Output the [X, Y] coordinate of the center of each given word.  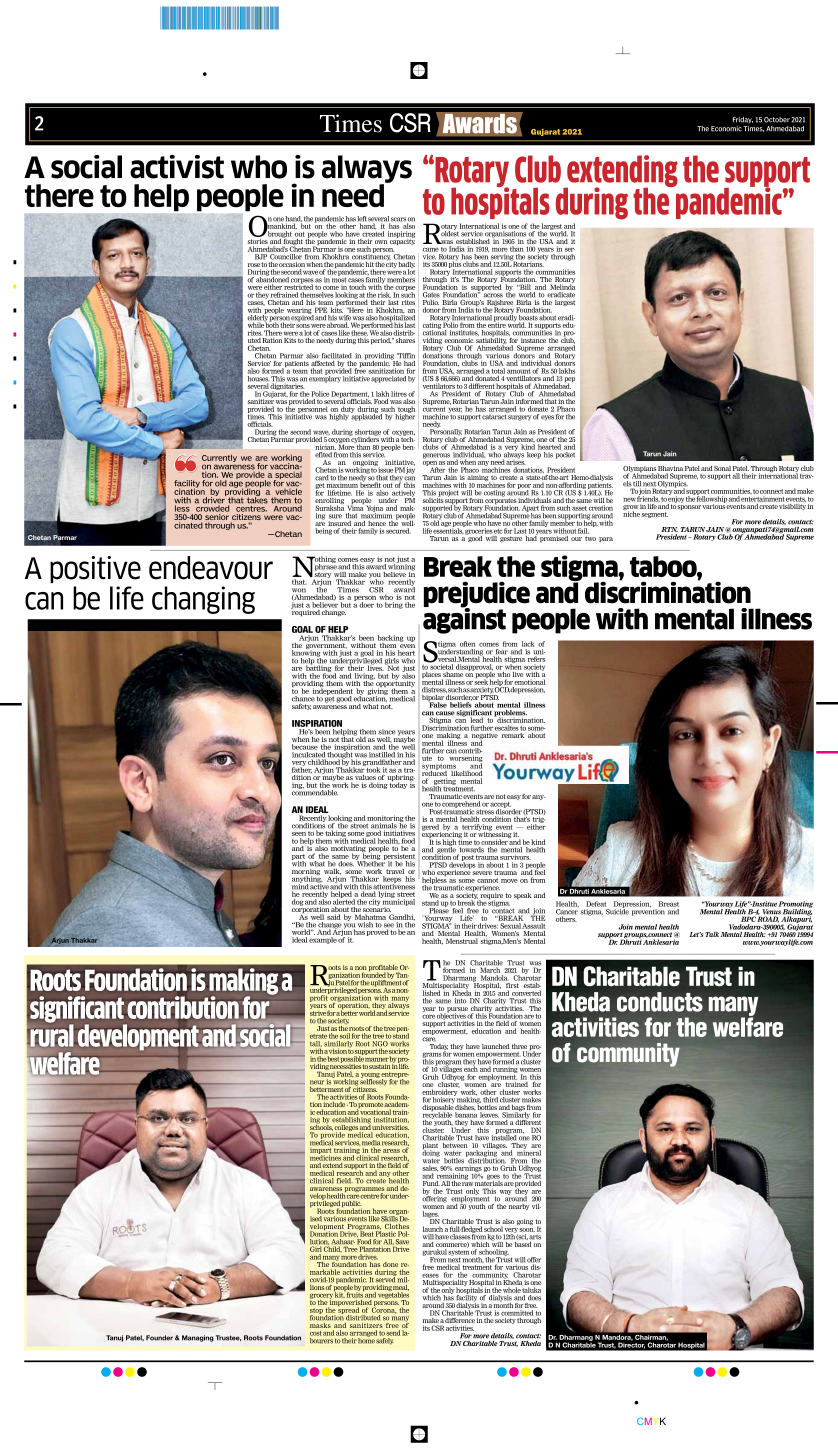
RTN [669, 529]
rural [52, 1034]
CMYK [651, 1421]
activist [177, 167]
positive [95, 569]
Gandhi [402, 917]
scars [399, 220]
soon [527, 1230]
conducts [660, 1002]
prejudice [477, 595]
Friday [743, 120]
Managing [198, 1338]
